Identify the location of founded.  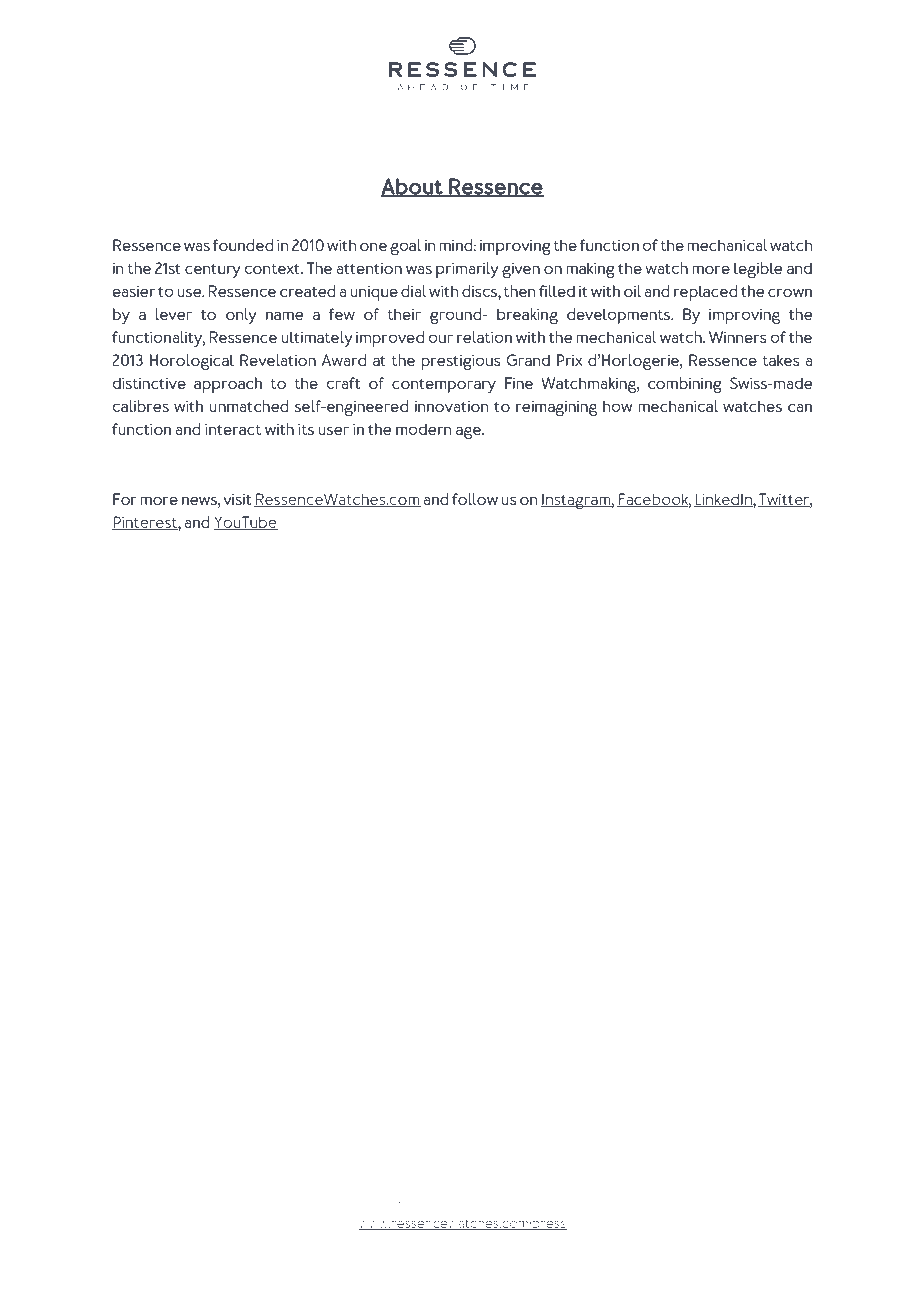
(243, 245).
